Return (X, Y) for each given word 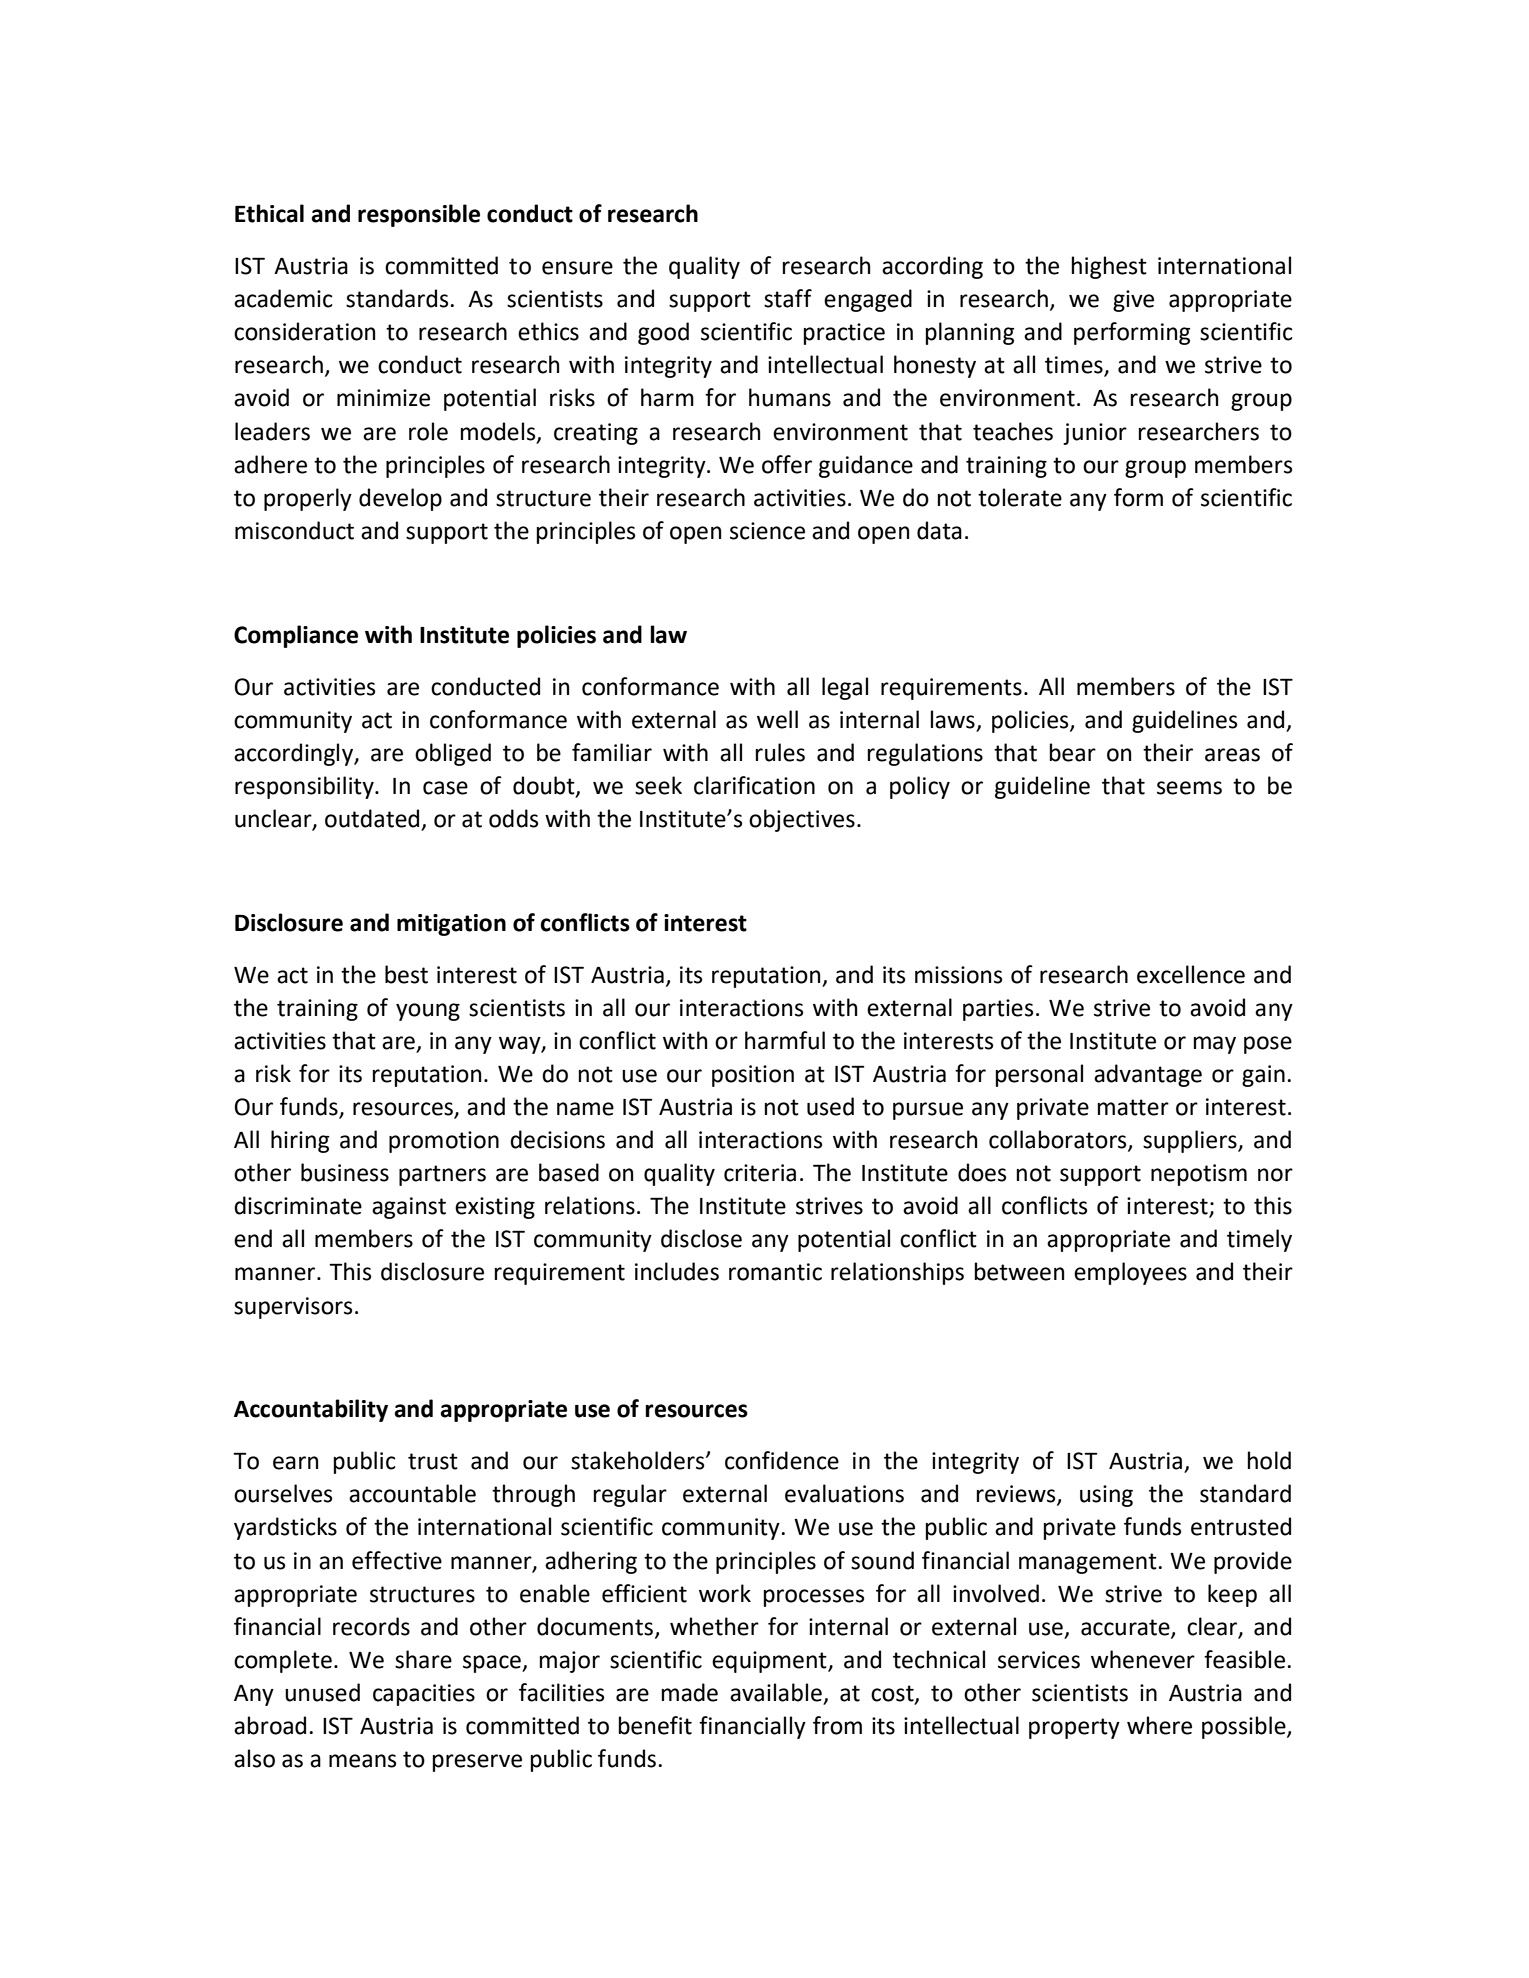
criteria (760, 1173)
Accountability (311, 1410)
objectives (802, 820)
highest (1109, 267)
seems (1189, 788)
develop (400, 499)
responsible (419, 215)
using (1106, 1496)
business (345, 1172)
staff (788, 298)
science (767, 531)
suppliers (1191, 1141)
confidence (782, 1460)
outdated (373, 819)
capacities (424, 1695)
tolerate (1020, 497)
